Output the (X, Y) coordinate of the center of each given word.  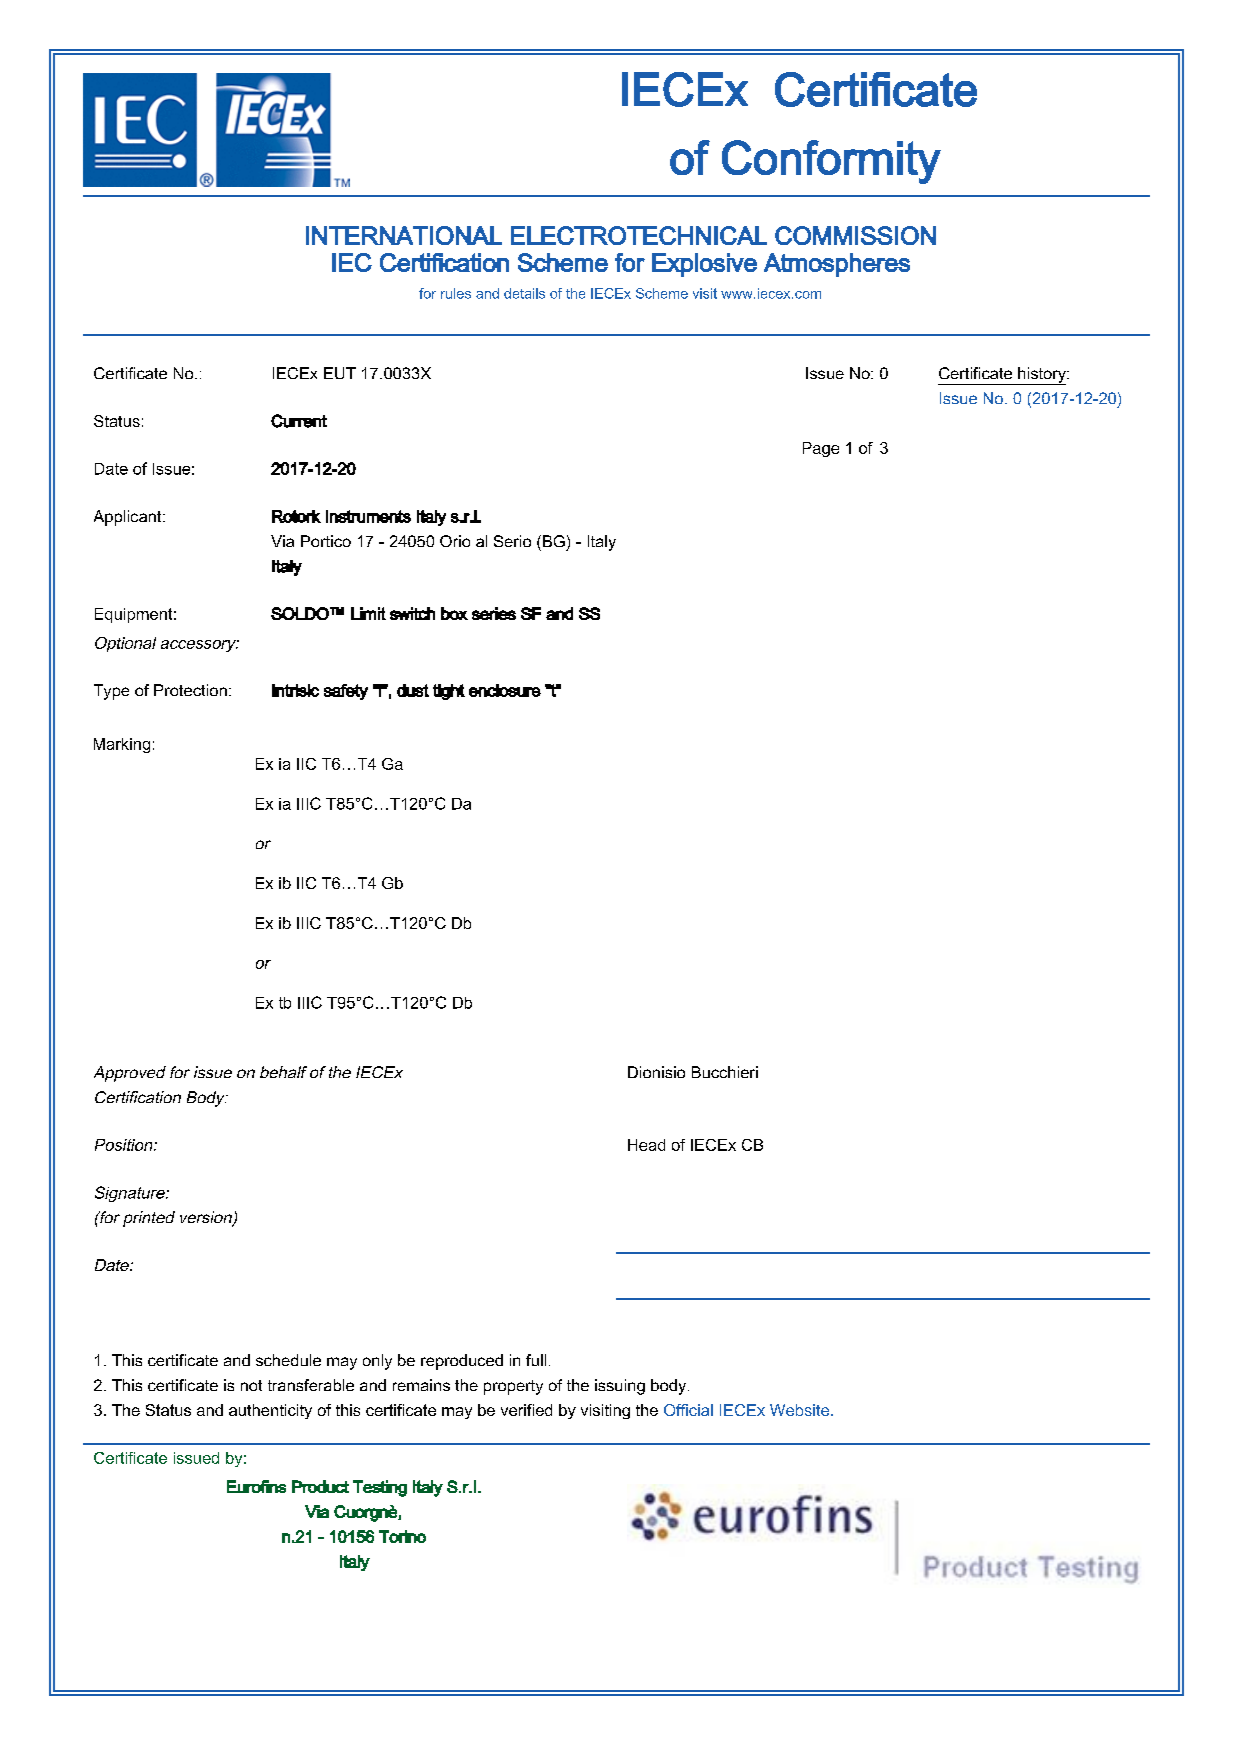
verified (526, 1410)
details (524, 293)
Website (801, 1410)
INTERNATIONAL (404, 235)
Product (320, 1486)
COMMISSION (855, 235)
